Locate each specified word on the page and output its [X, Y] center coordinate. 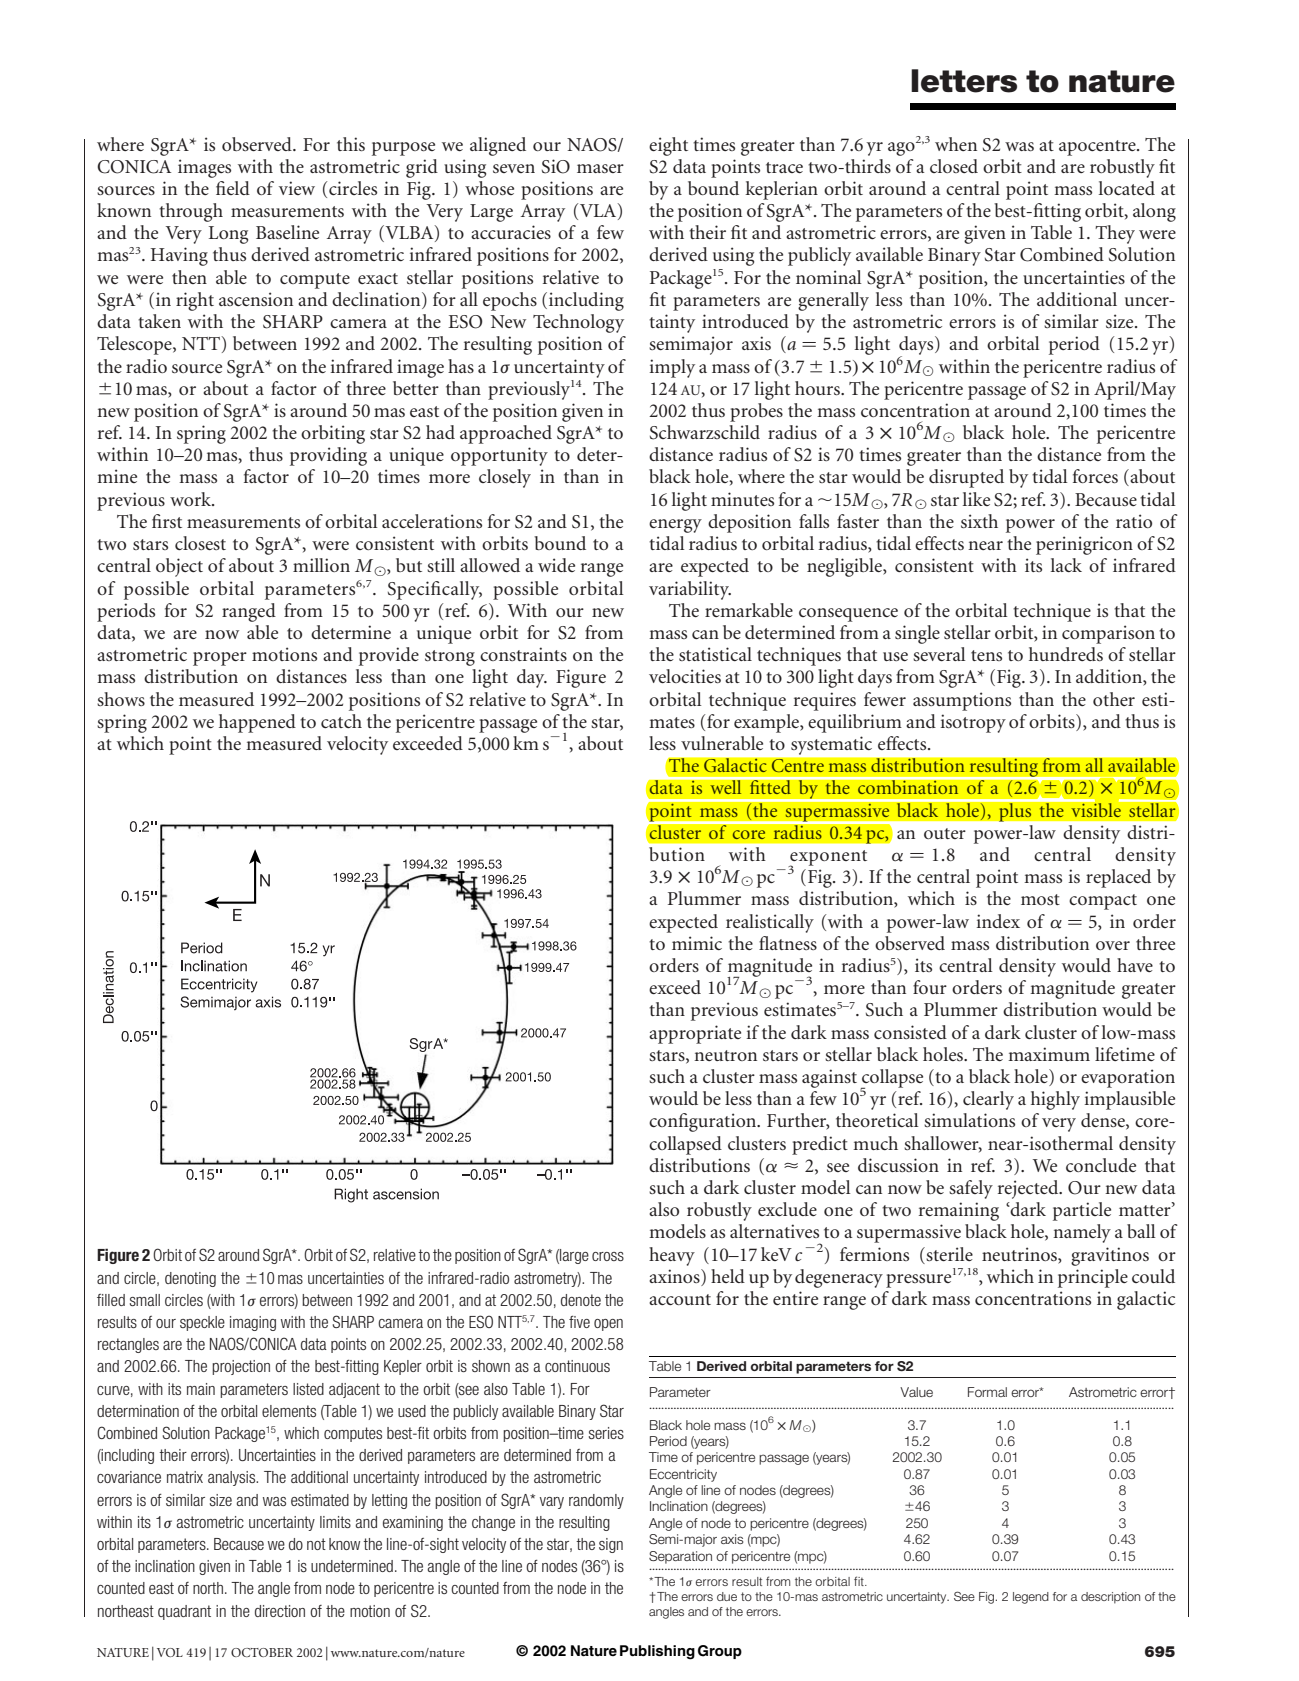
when [956, 144]
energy [675, 526]
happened [257, 723]
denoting [190, 1279]
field [233, 188]
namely [1082, 1233]
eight [668, 146]
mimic [697, 943]
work [191, 499]
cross [608, 1256]
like [976, 499]
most [1040, 899]
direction [280, 1611]
